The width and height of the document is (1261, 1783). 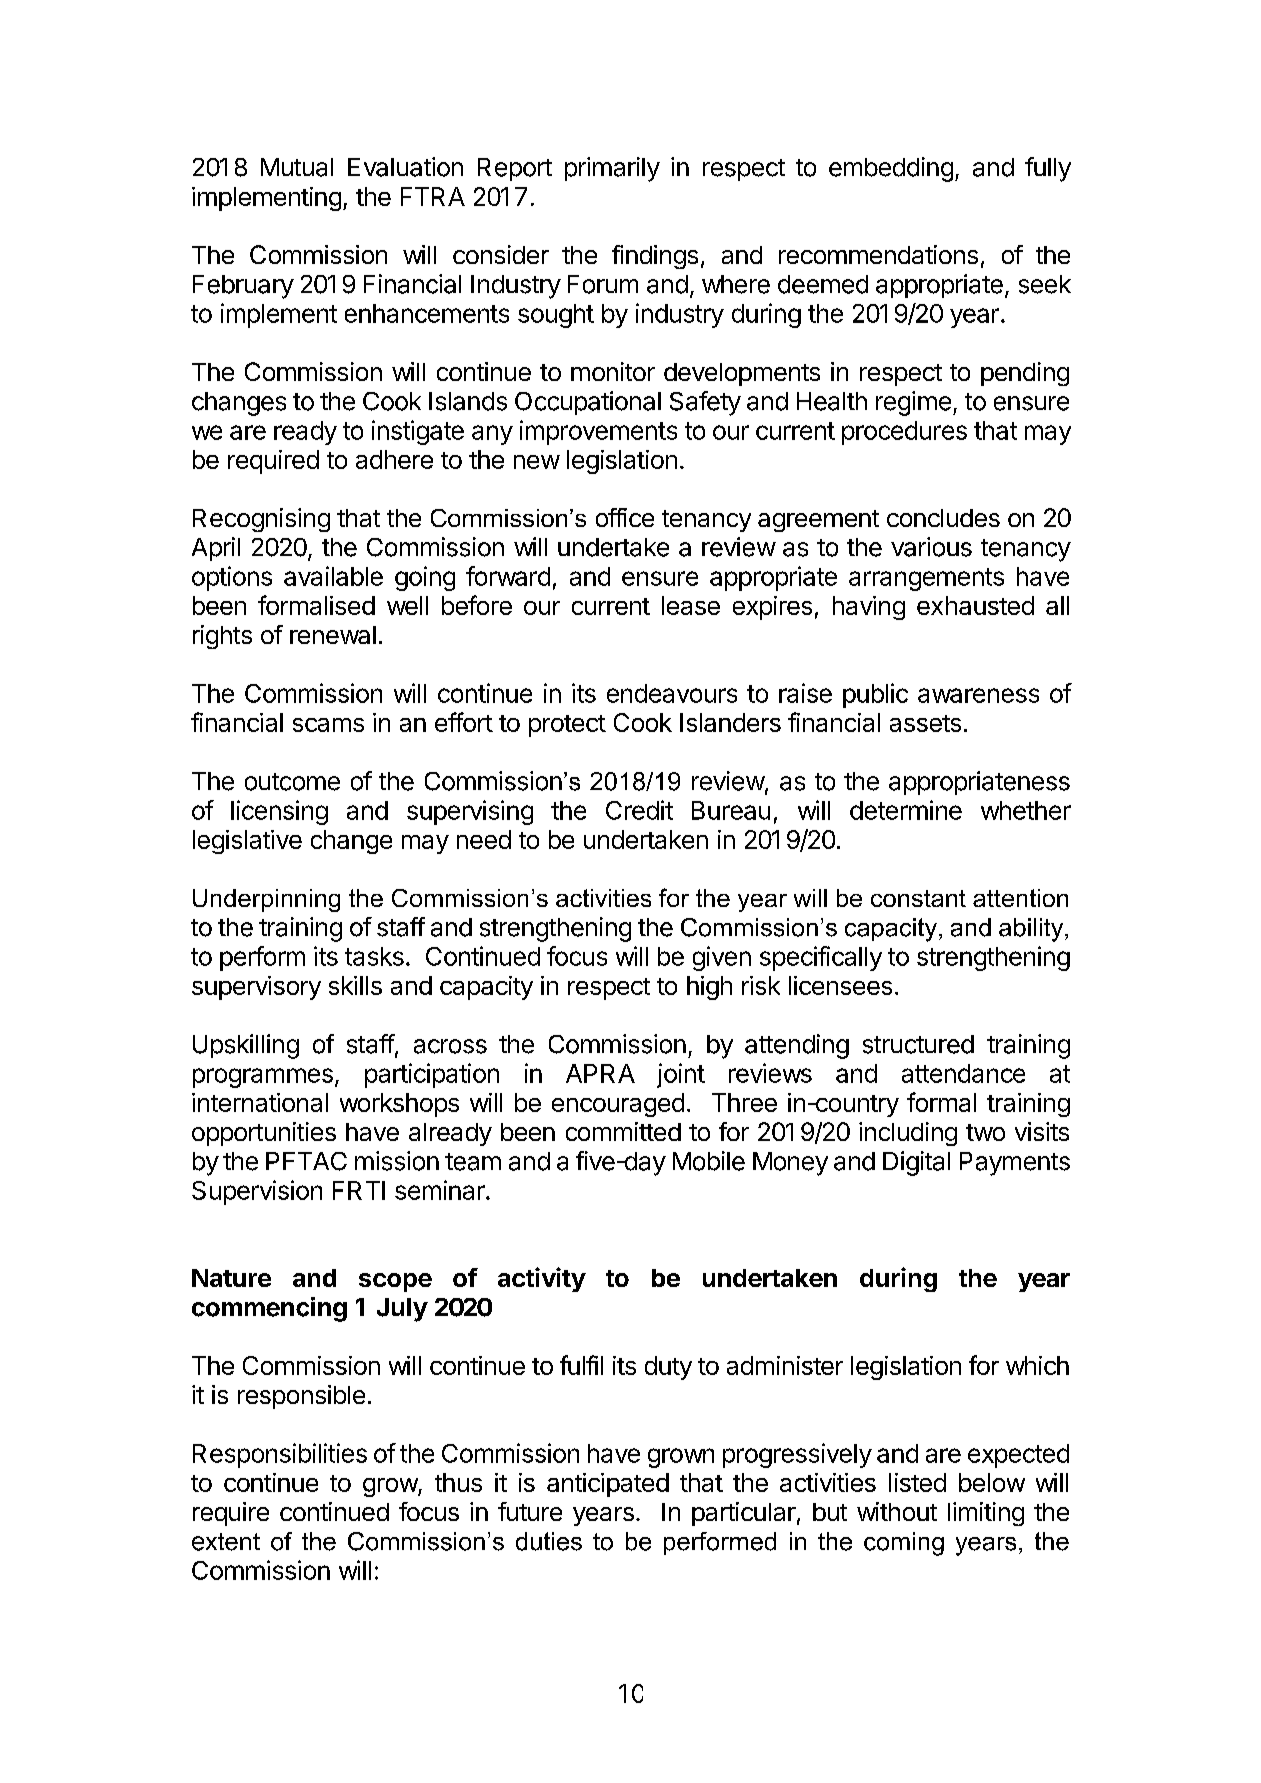 What do you see at coordinates (916, 1163) in the document?
I see `Digital` at bounding box center [916, 1163].
